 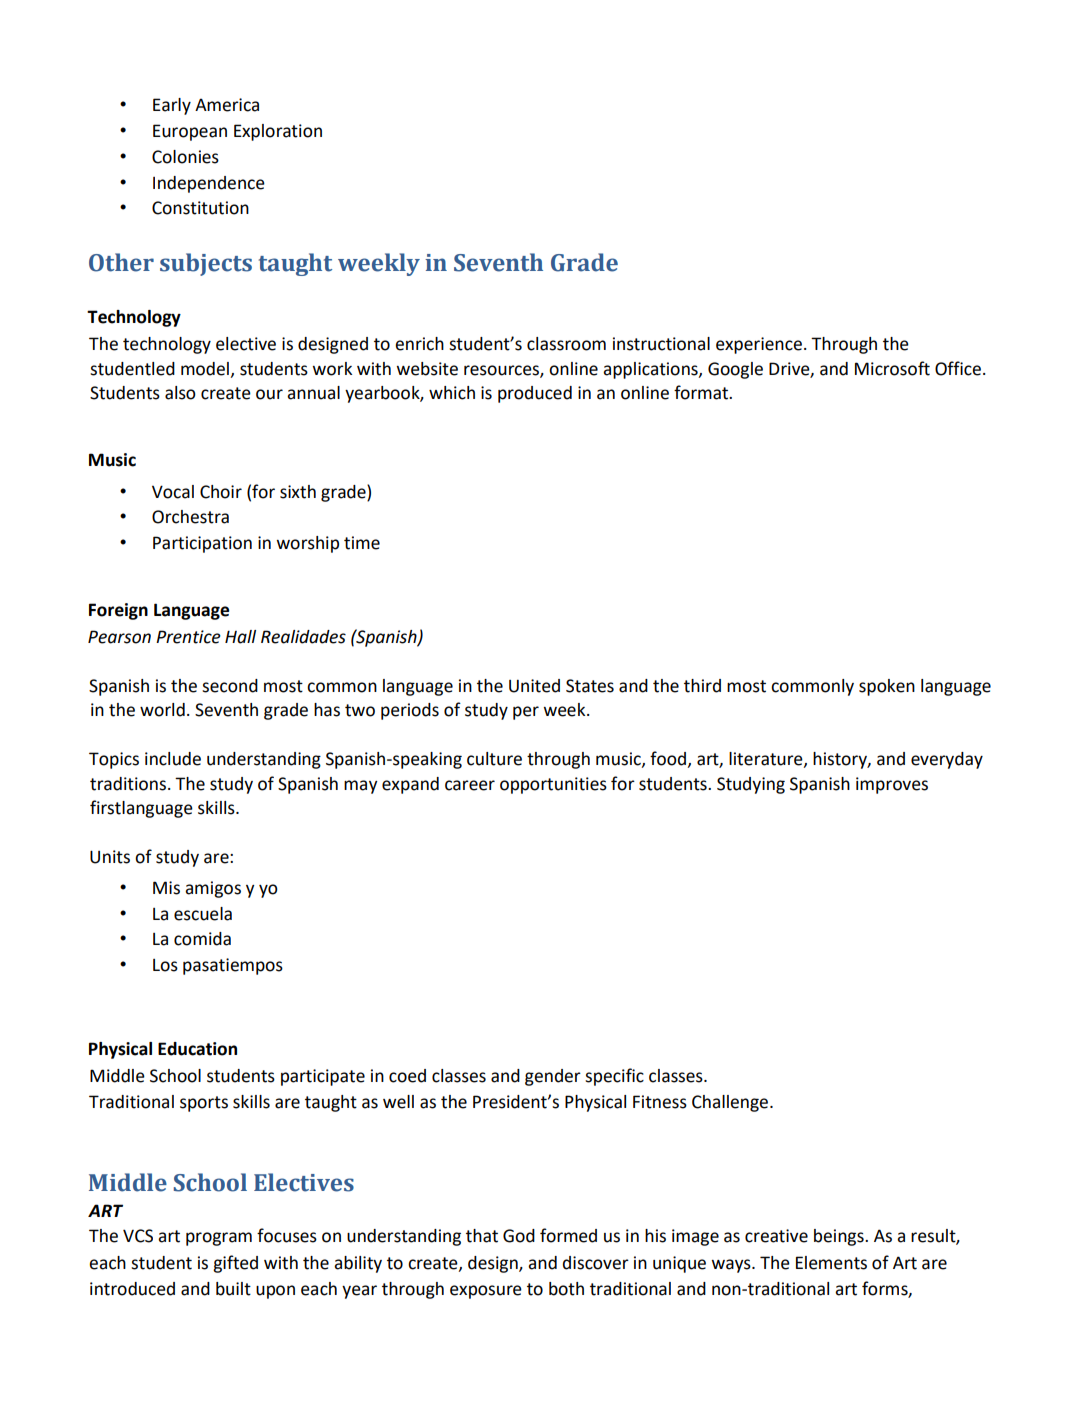 What do you see at coordinates (887, 687) in the screenshot?
I see `spoken` at bounding box center [887, 687].
